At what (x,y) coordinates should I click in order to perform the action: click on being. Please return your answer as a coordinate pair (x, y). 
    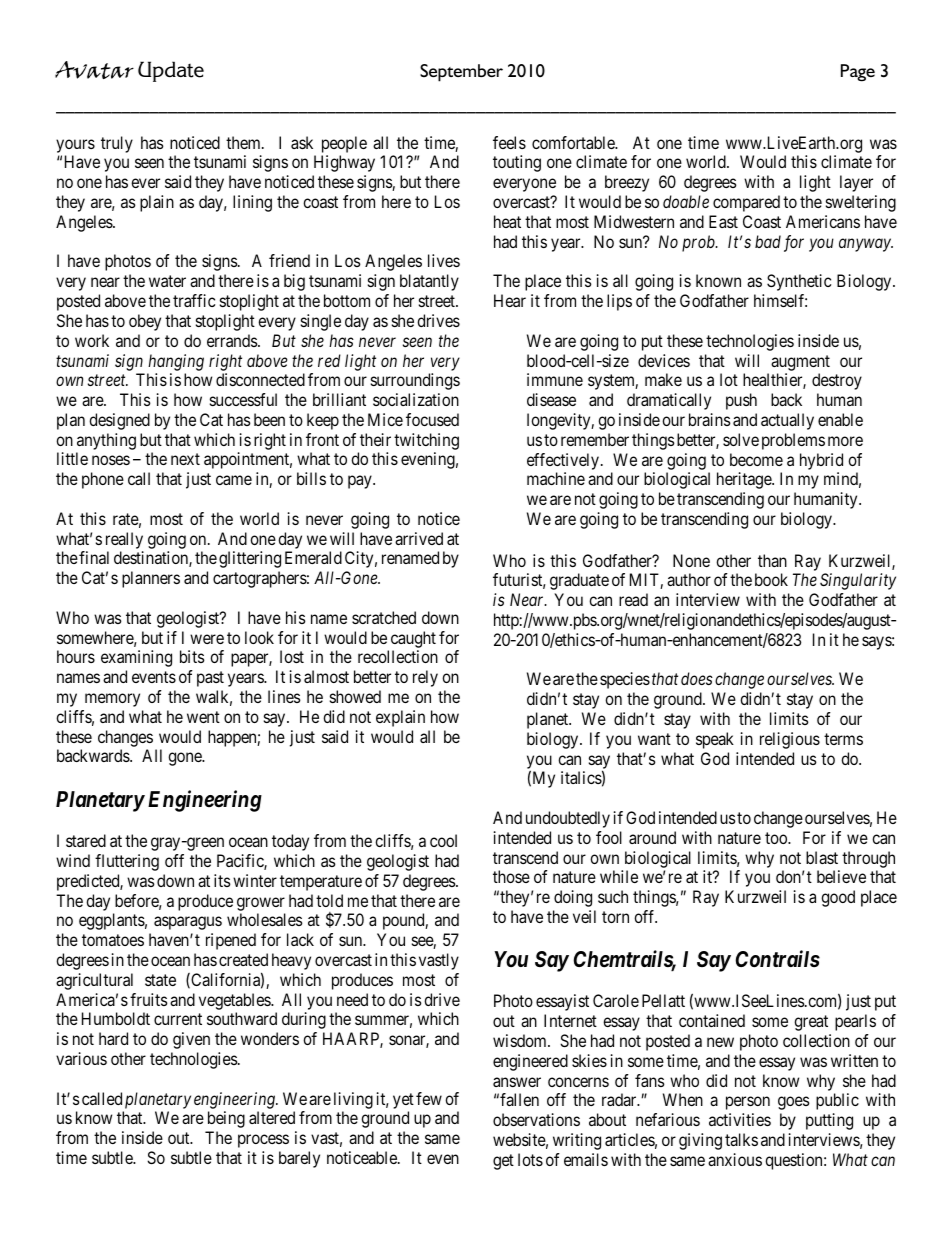
    Looking at the image, I should click on (226, 1119).
